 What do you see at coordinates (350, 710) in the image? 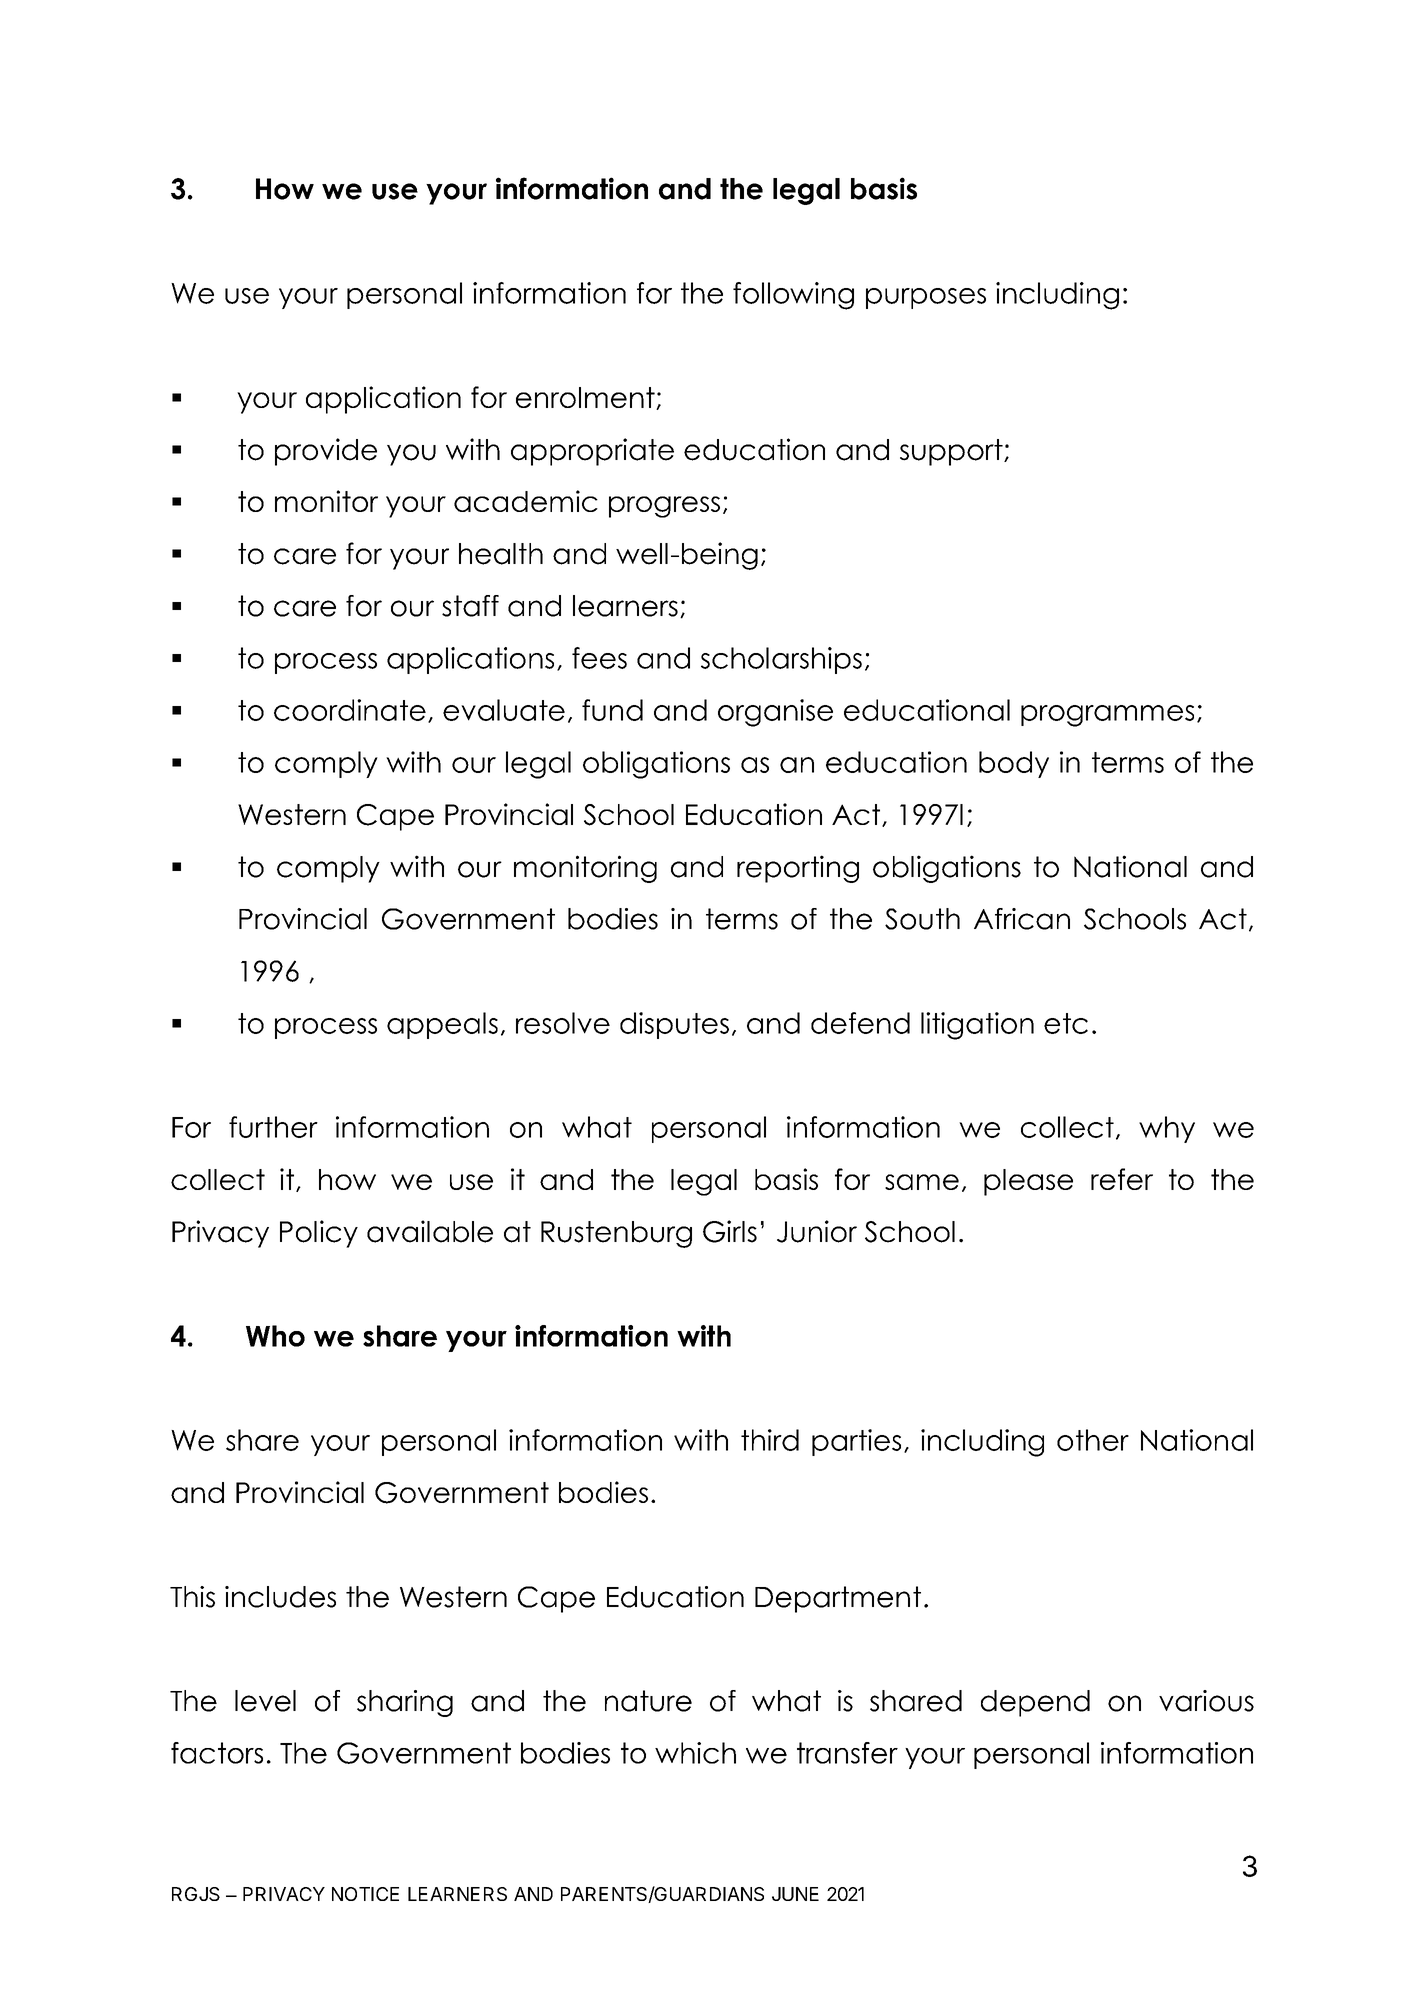
I see `coordinate` at bounding box center [350, 710].
